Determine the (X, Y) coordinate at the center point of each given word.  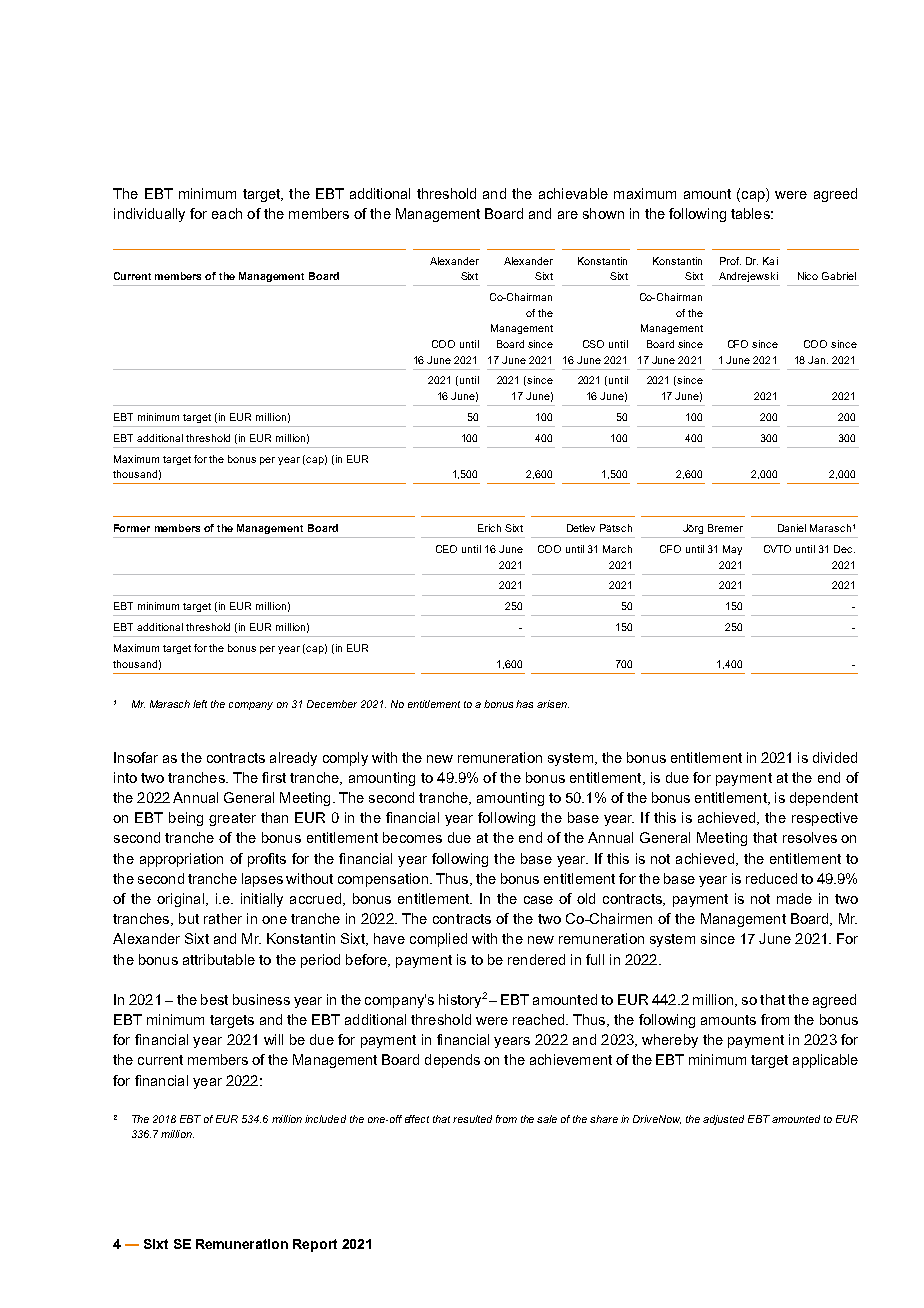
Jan (818, 360)
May (732, 550)
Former (132, 528)
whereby (670, 1041)
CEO (446, 549)
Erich (489, 528)
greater (232, 819)
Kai (770, 261)
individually (149, 215)
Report (315, 1245)
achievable (573, 193)
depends (452, 1061)
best (214, 999)
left (200, 704)
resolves (810, 837)
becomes (412, 837)
